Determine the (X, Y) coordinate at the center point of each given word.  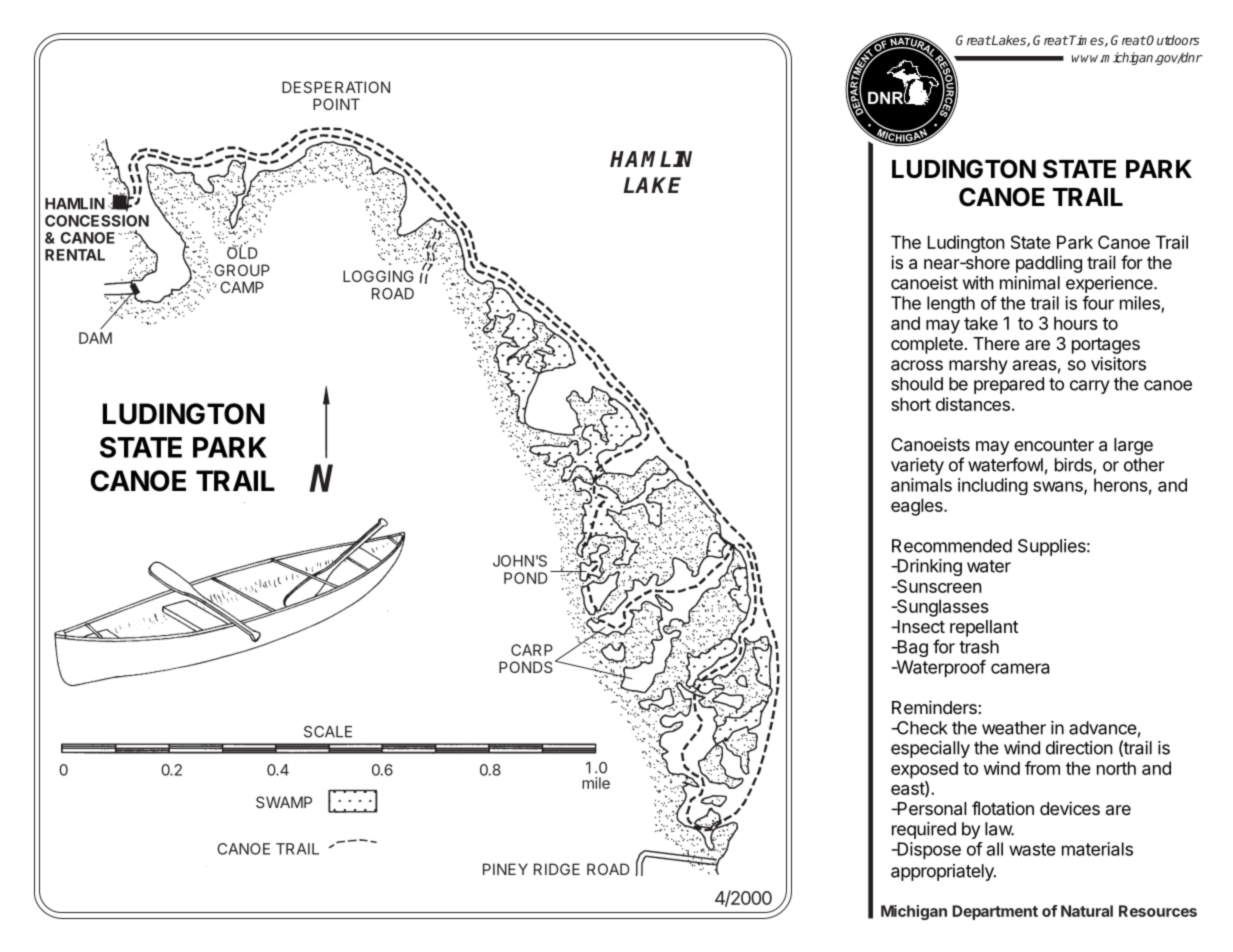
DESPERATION (336, 87)
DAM (95, 338)
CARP (532, 650)
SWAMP (284, 802)
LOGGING (378, 276)
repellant (984, 628)
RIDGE (557, 869)
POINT (336, 104)
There (996, 343)
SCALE (328, 732)
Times (1087, 41)
